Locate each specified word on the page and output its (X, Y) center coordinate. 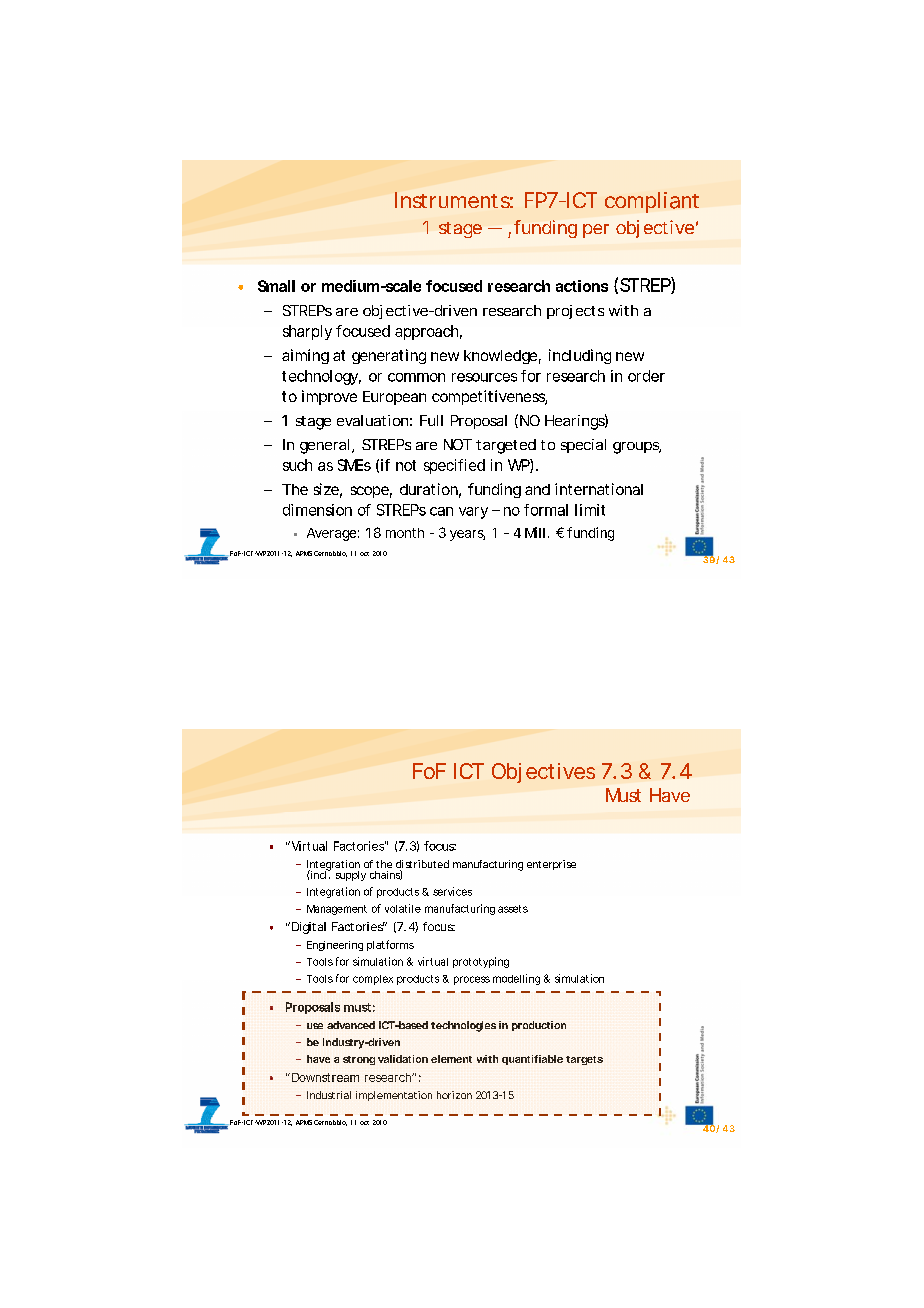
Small (276, 286)
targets (584, 1060)
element (451, 1059)
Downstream (325, 1077)
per (596, 231)
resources (484, 377)
